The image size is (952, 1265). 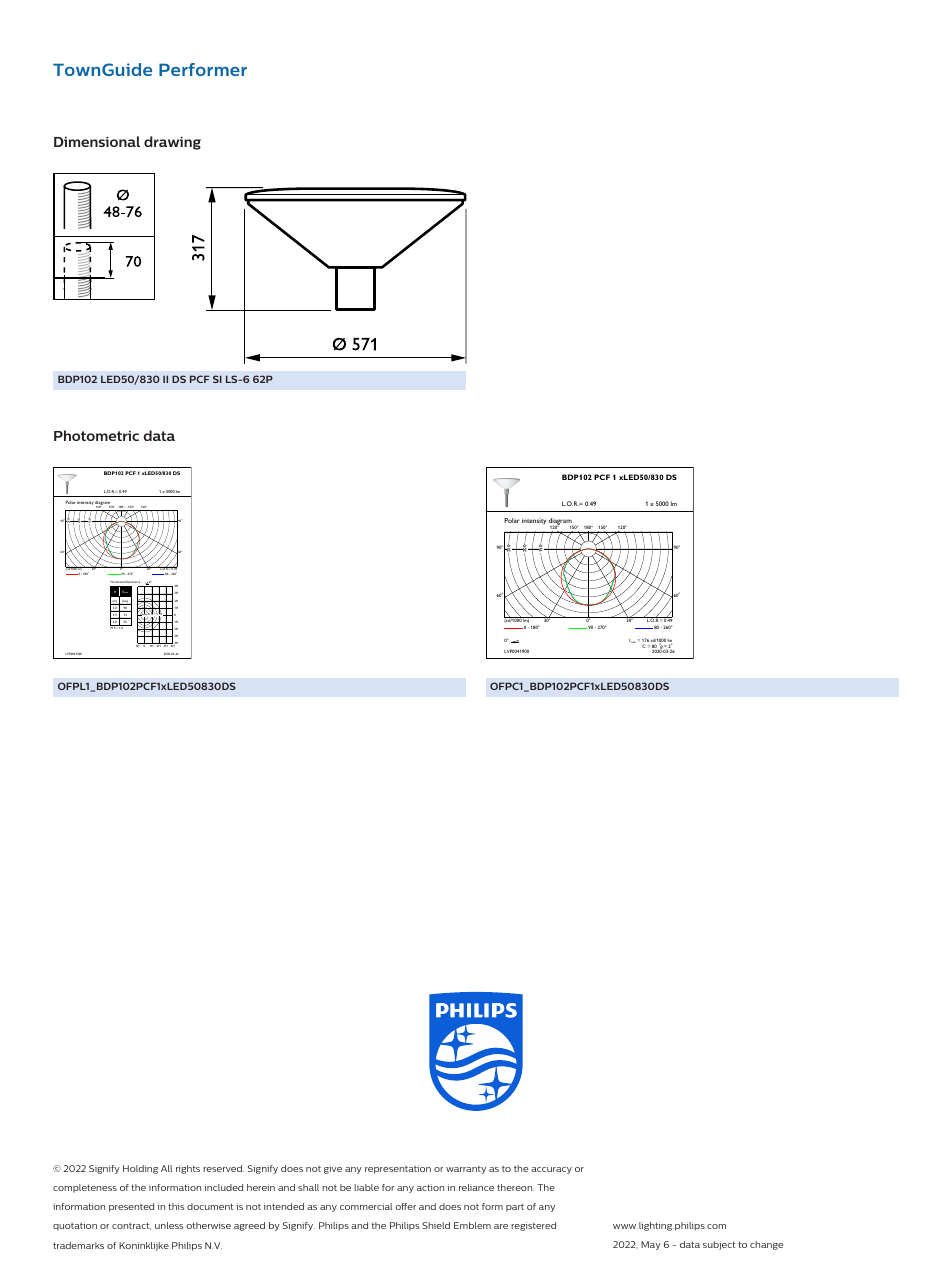 I want to click on Holding, so click(x=140, y=1169).
